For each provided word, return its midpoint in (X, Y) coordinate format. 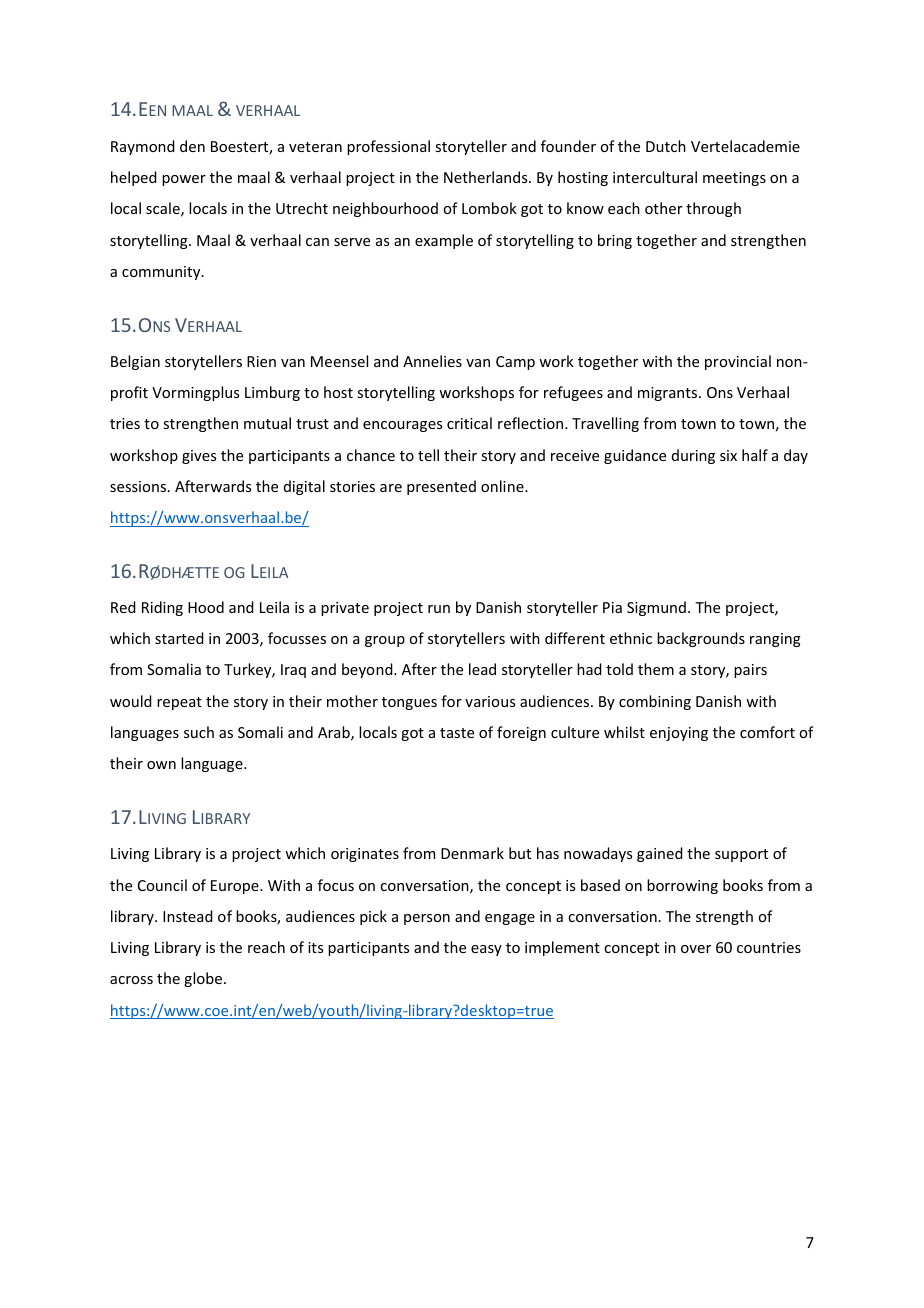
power (184, 180)
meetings (734, 179)
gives (199, 457)
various (490, 701)
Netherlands (487, 177)
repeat (179, 703)
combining (655, 702)
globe (203, 979)
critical (469, 423)
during (693, 456)
